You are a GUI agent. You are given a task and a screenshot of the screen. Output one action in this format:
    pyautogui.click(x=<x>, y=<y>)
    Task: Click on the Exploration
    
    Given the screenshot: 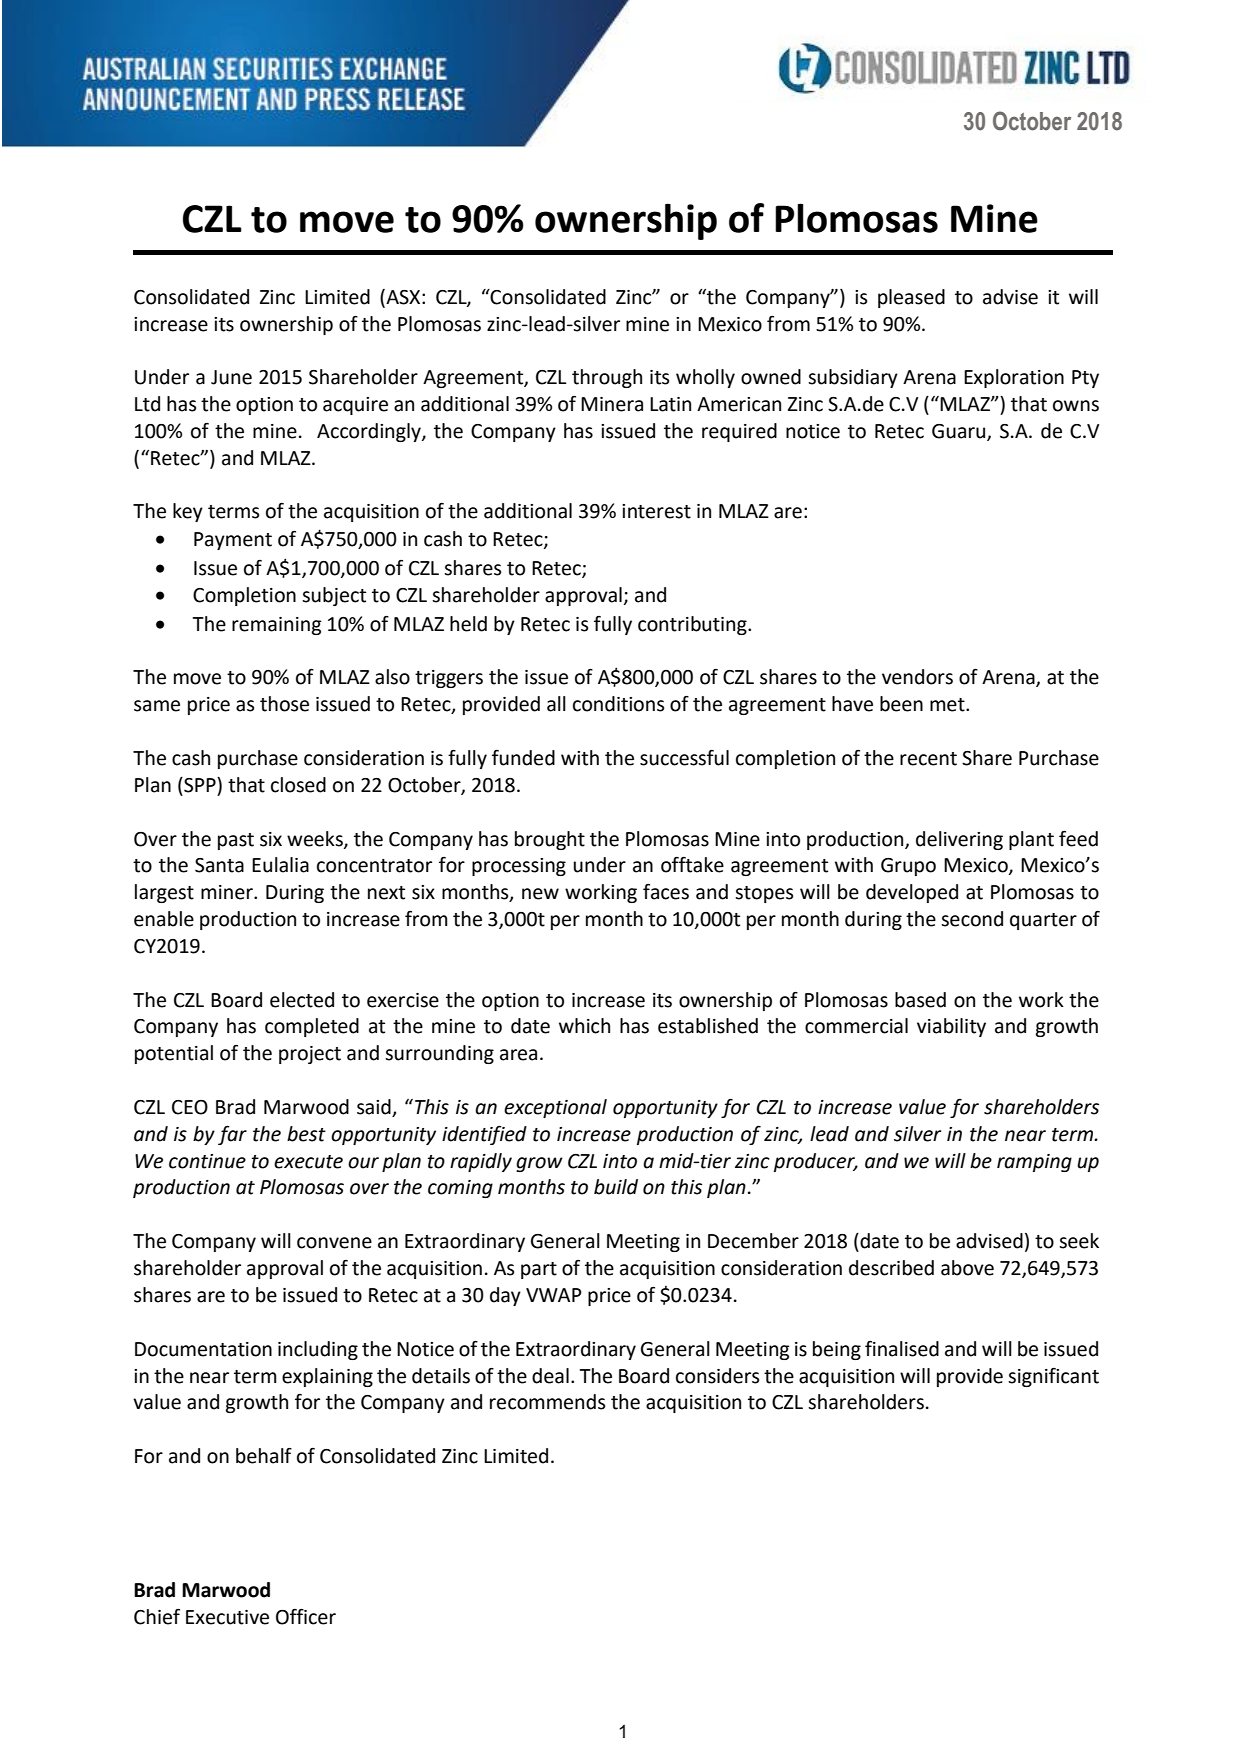 What is the action you would take?
    pyautogui.click(x=1014, y=378)
